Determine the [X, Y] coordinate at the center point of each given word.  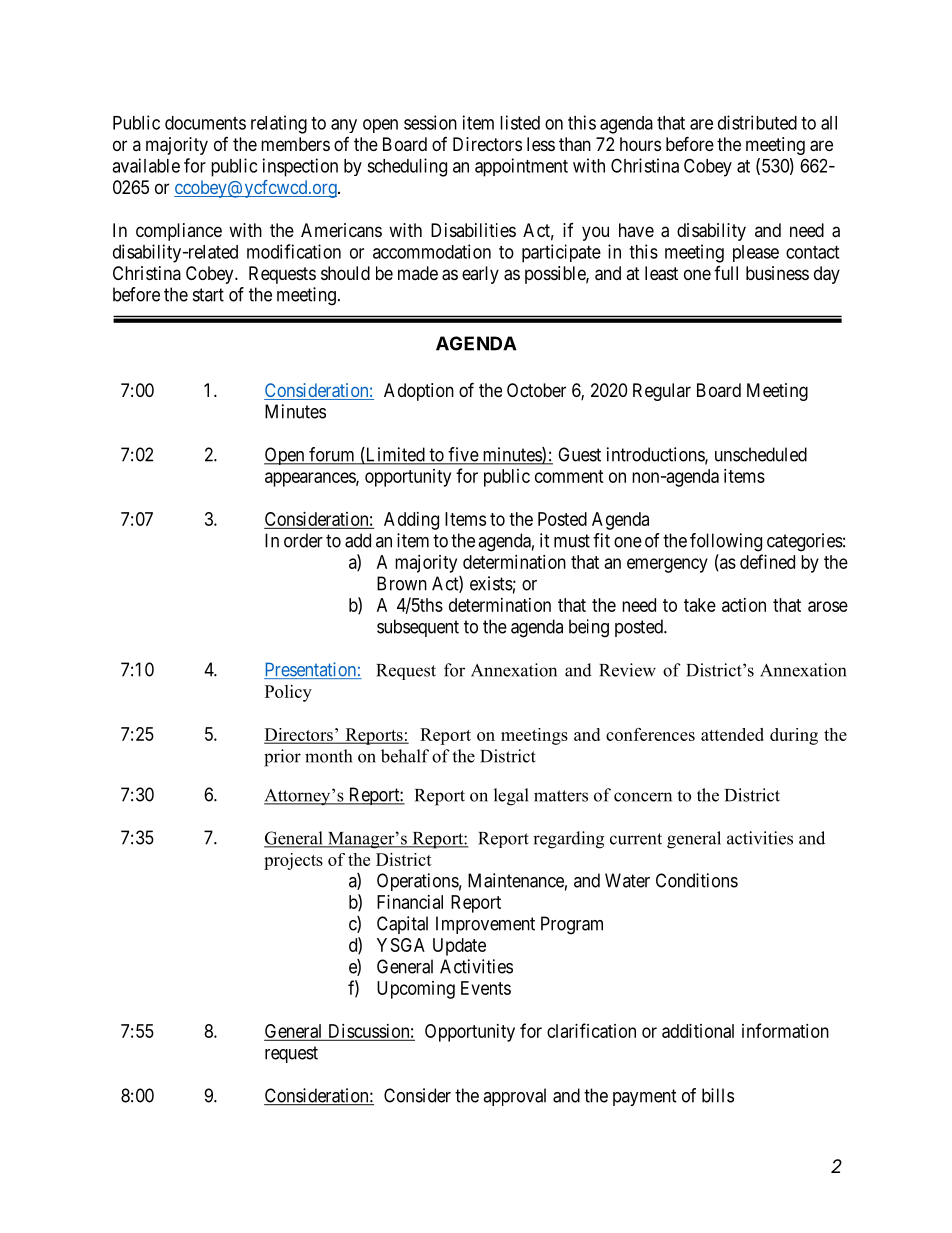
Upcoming [416, 990]
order [303, 540]
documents [205, 123]
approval [514, 1097]
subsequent [418, 628]
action [744, 605]
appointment [521, 167]
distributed [757, 122]
